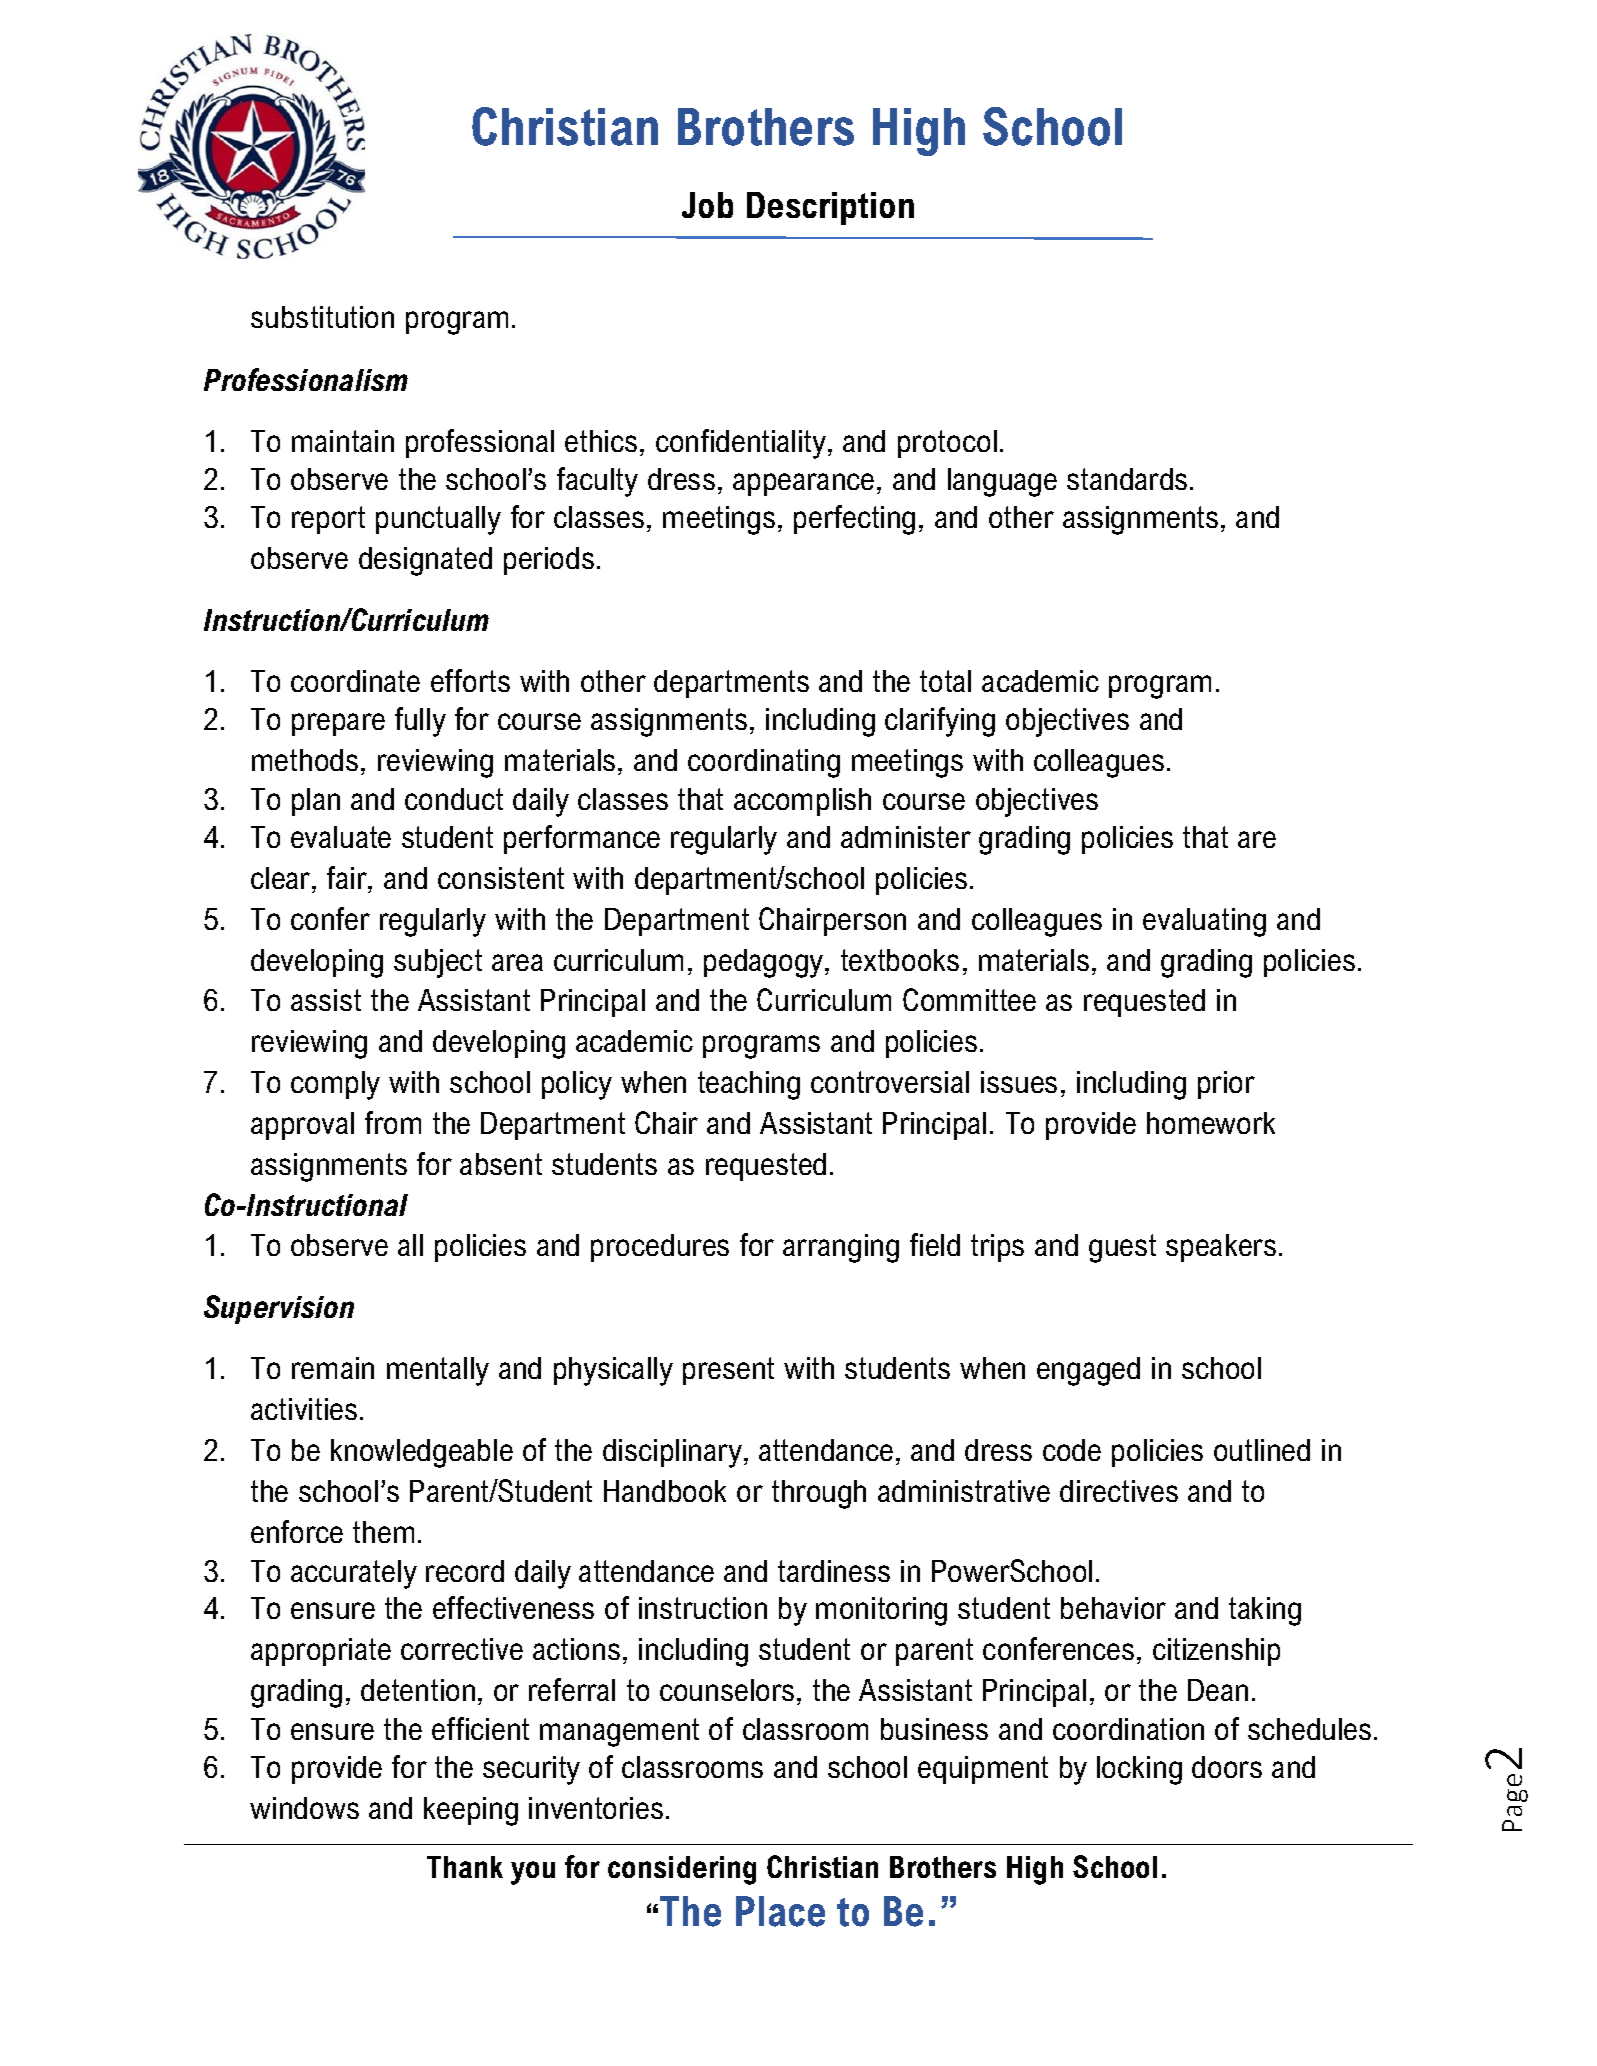 This document has height=2066, width=1597. What do you see at coordinates (465, 1867) in the document?
I see `Thank` at bounding box center [465, 1867].
